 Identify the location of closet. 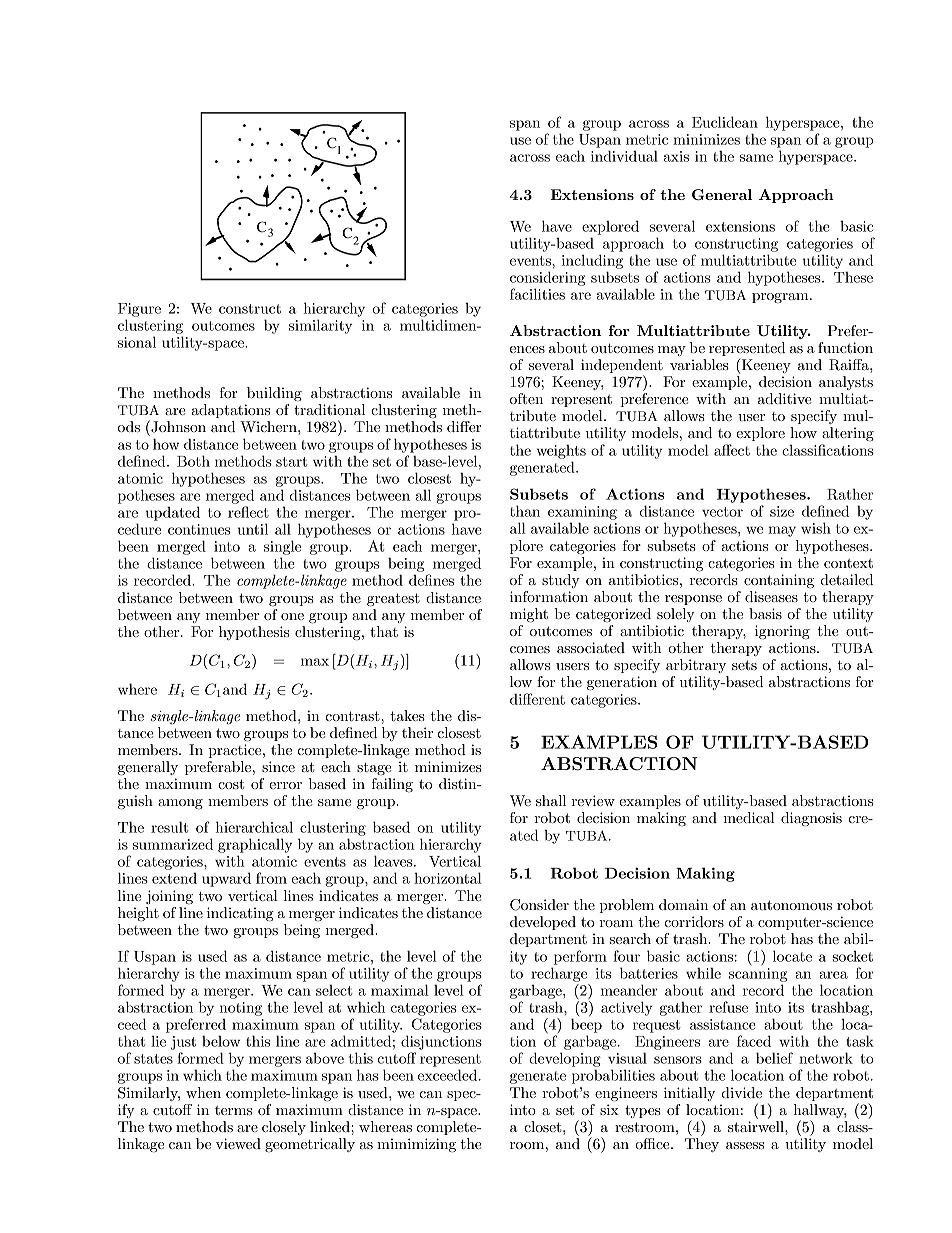
(544, 1126).
